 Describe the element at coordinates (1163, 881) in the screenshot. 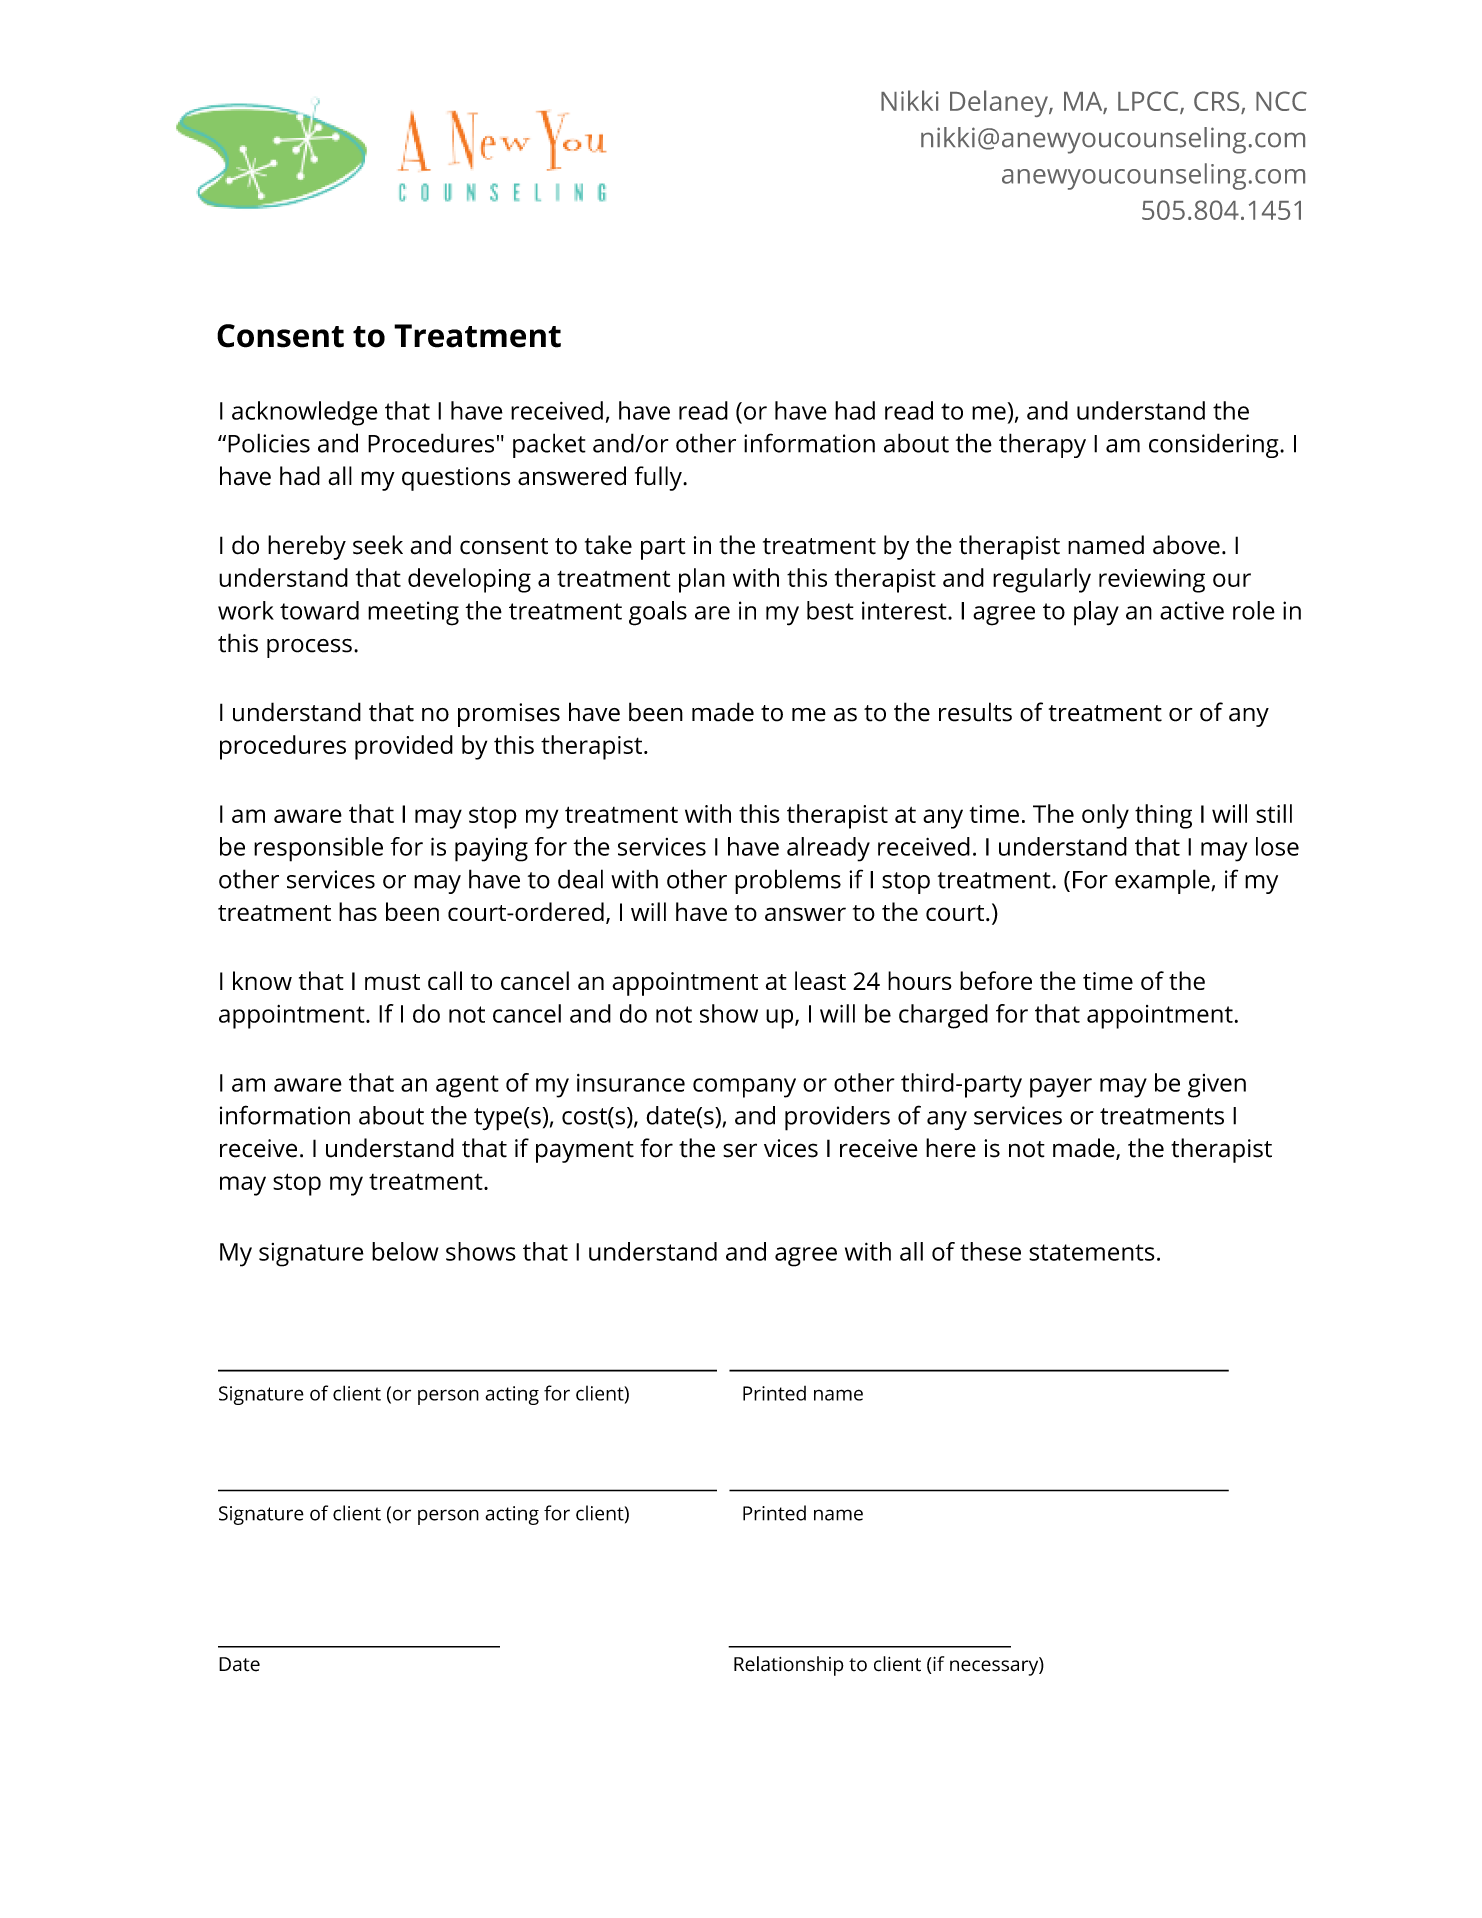

I see `example` at that location.
